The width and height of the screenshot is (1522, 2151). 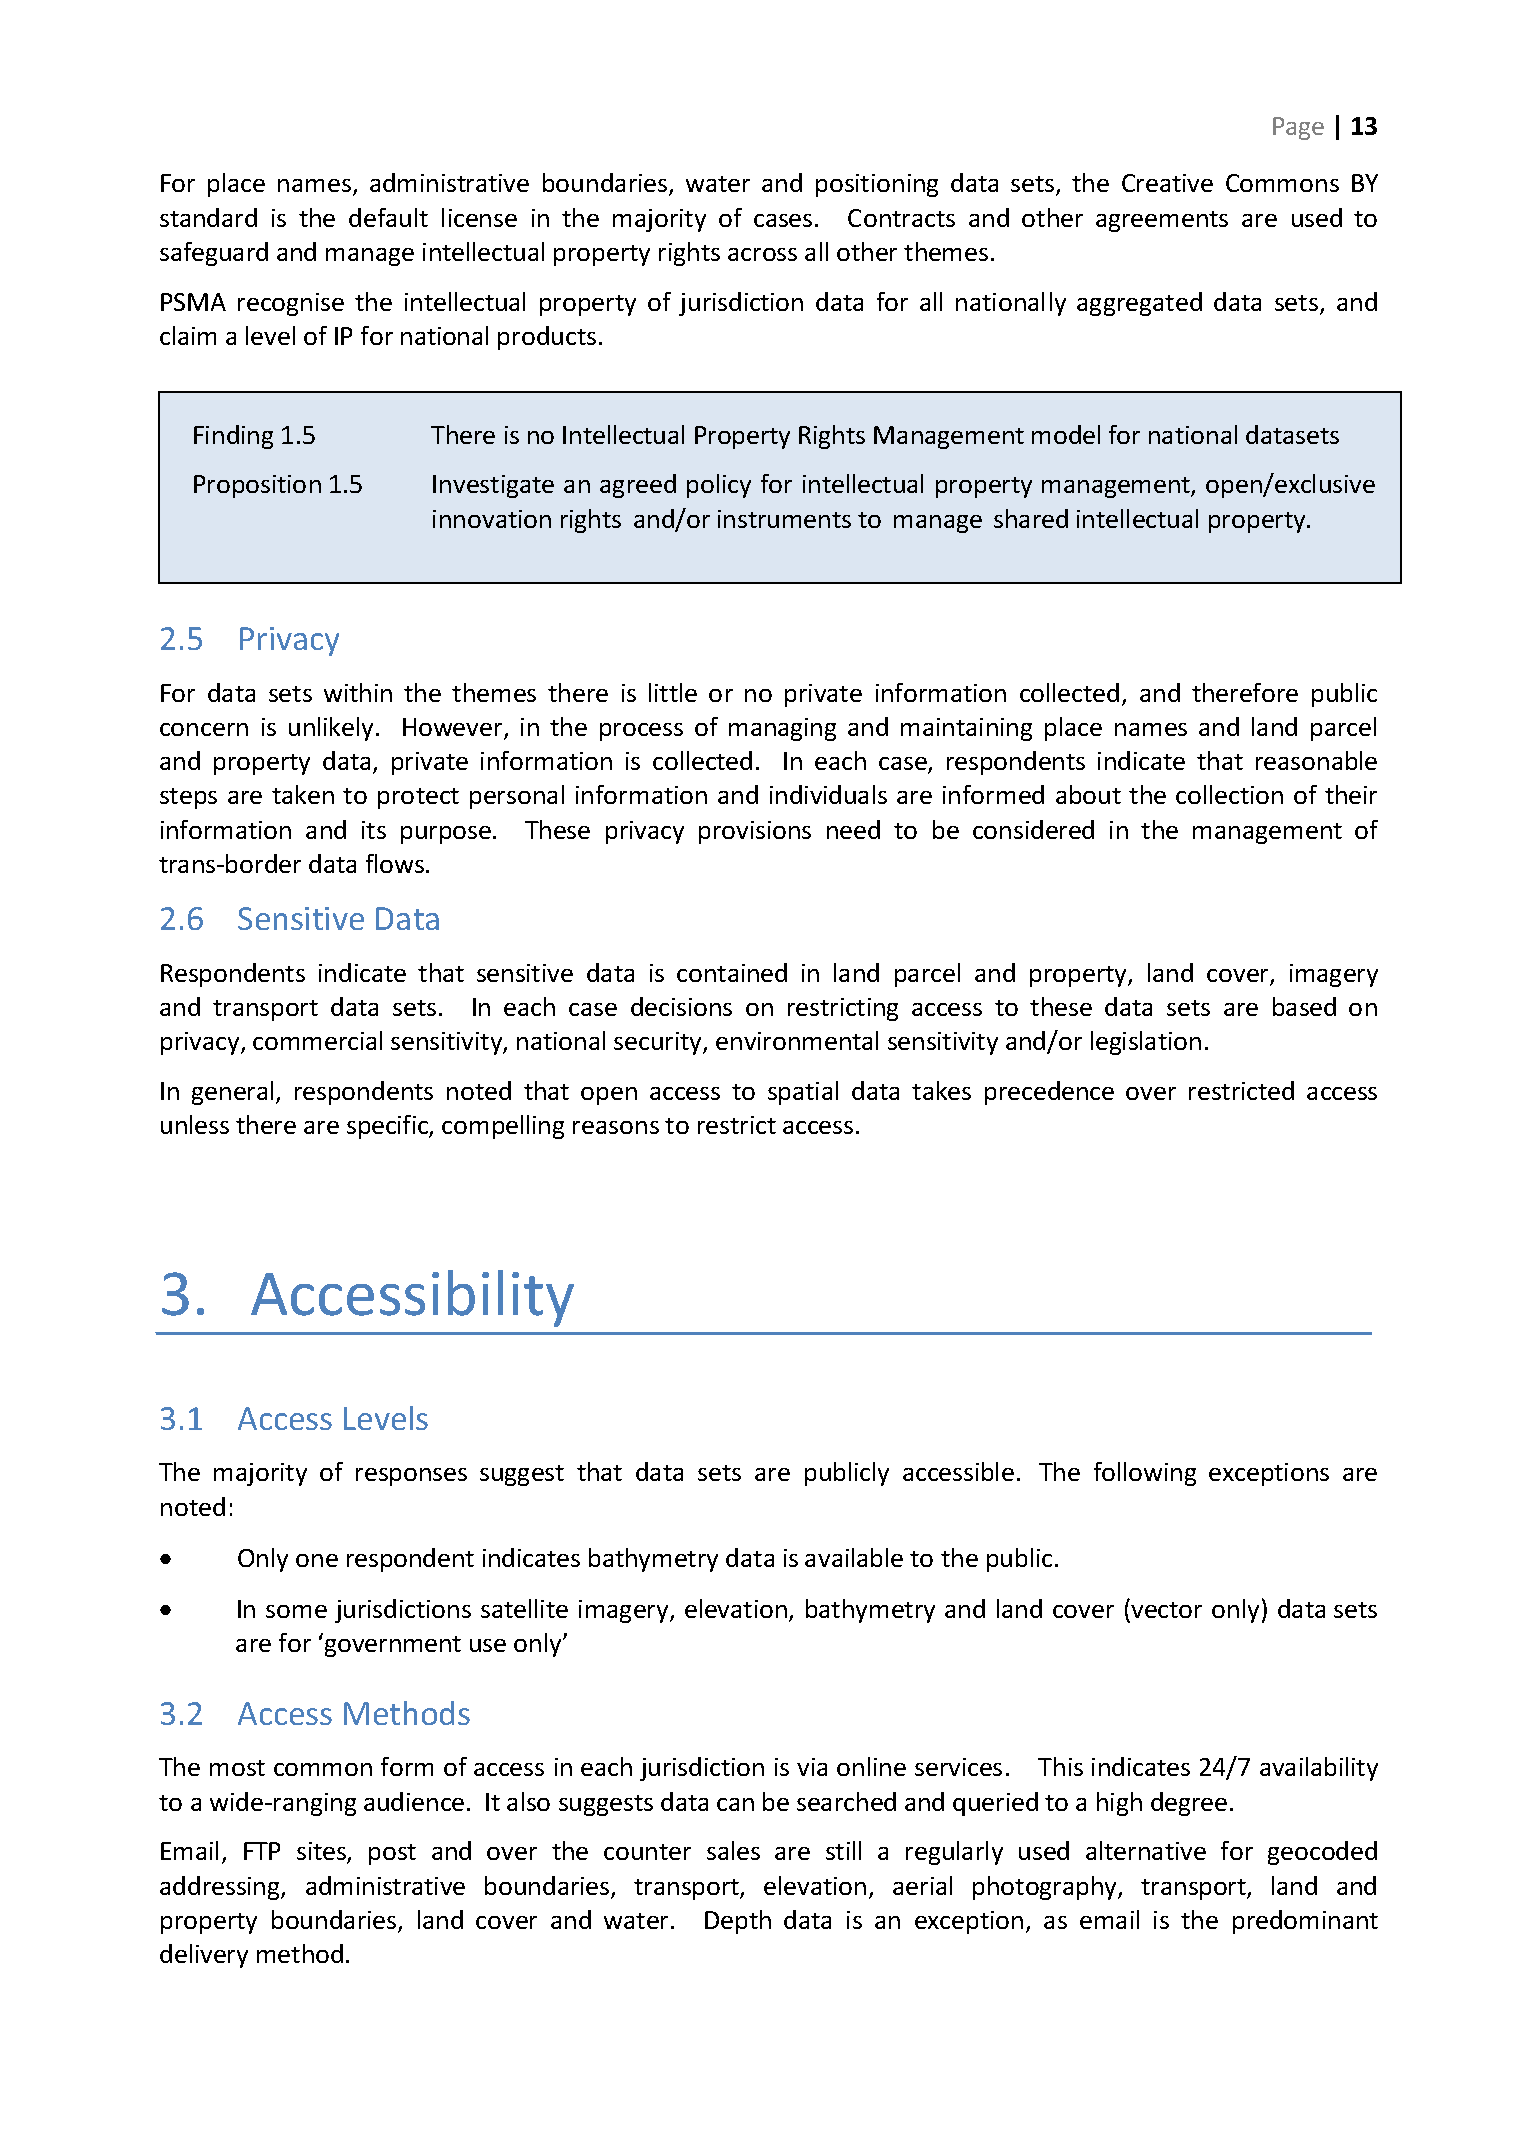 What do you see at coordinates (1146, 1043) in the screenshot?
I see `legislation` at bounding box center [1146, 1043].
